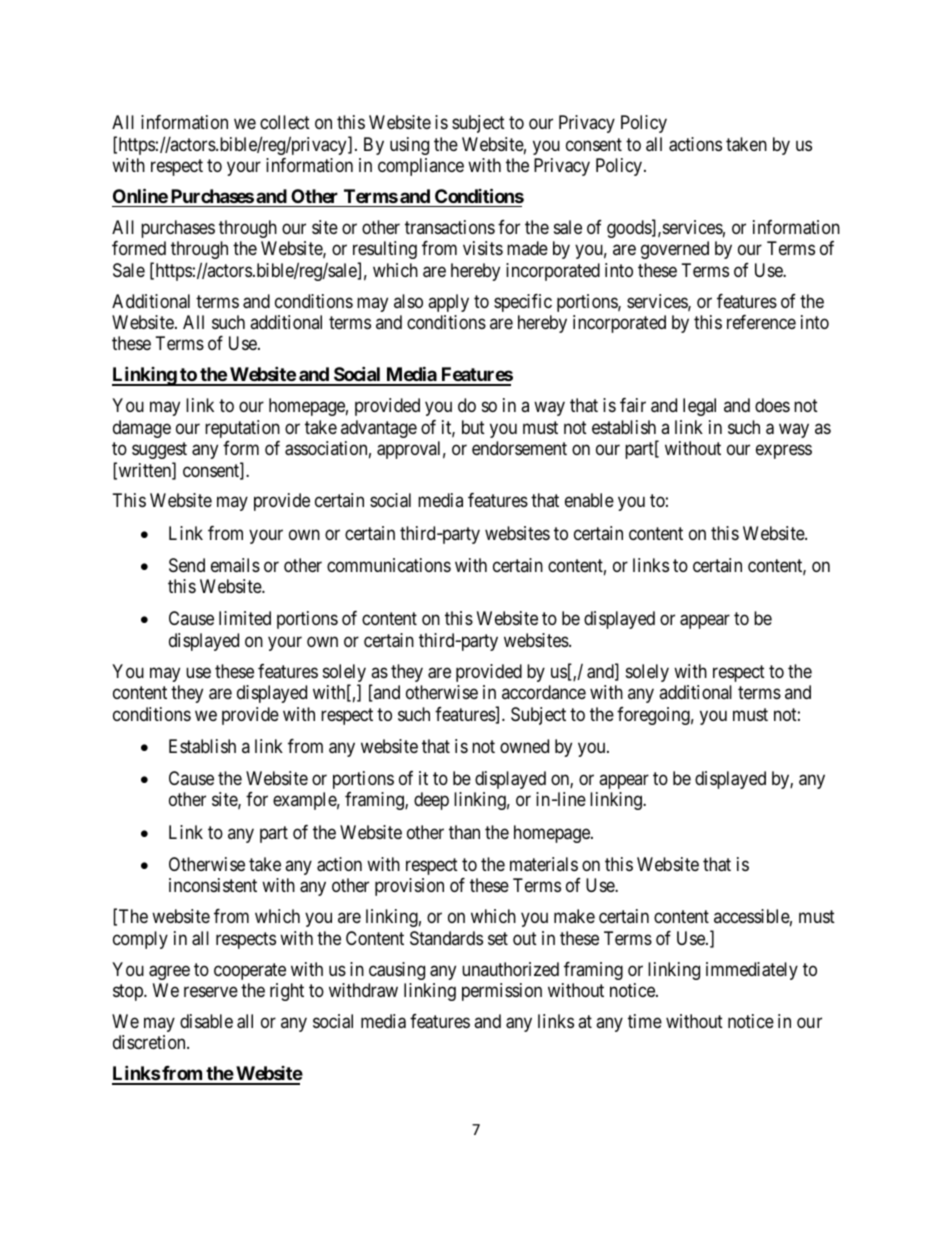  Describe the element at coordinates (502, 992) in the document. I see `permission` at that location.
